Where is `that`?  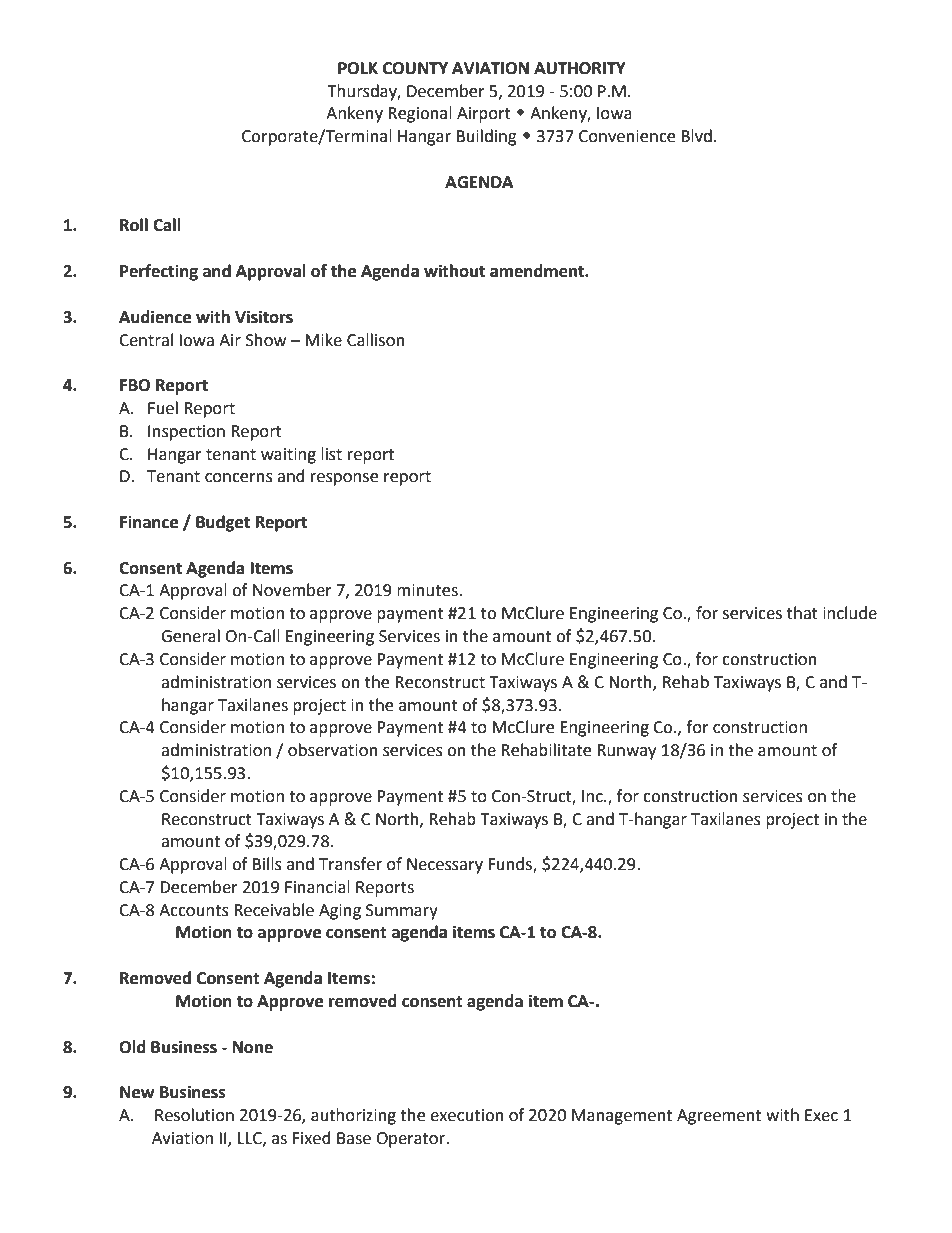
that is located at coordinates (802, 613).
